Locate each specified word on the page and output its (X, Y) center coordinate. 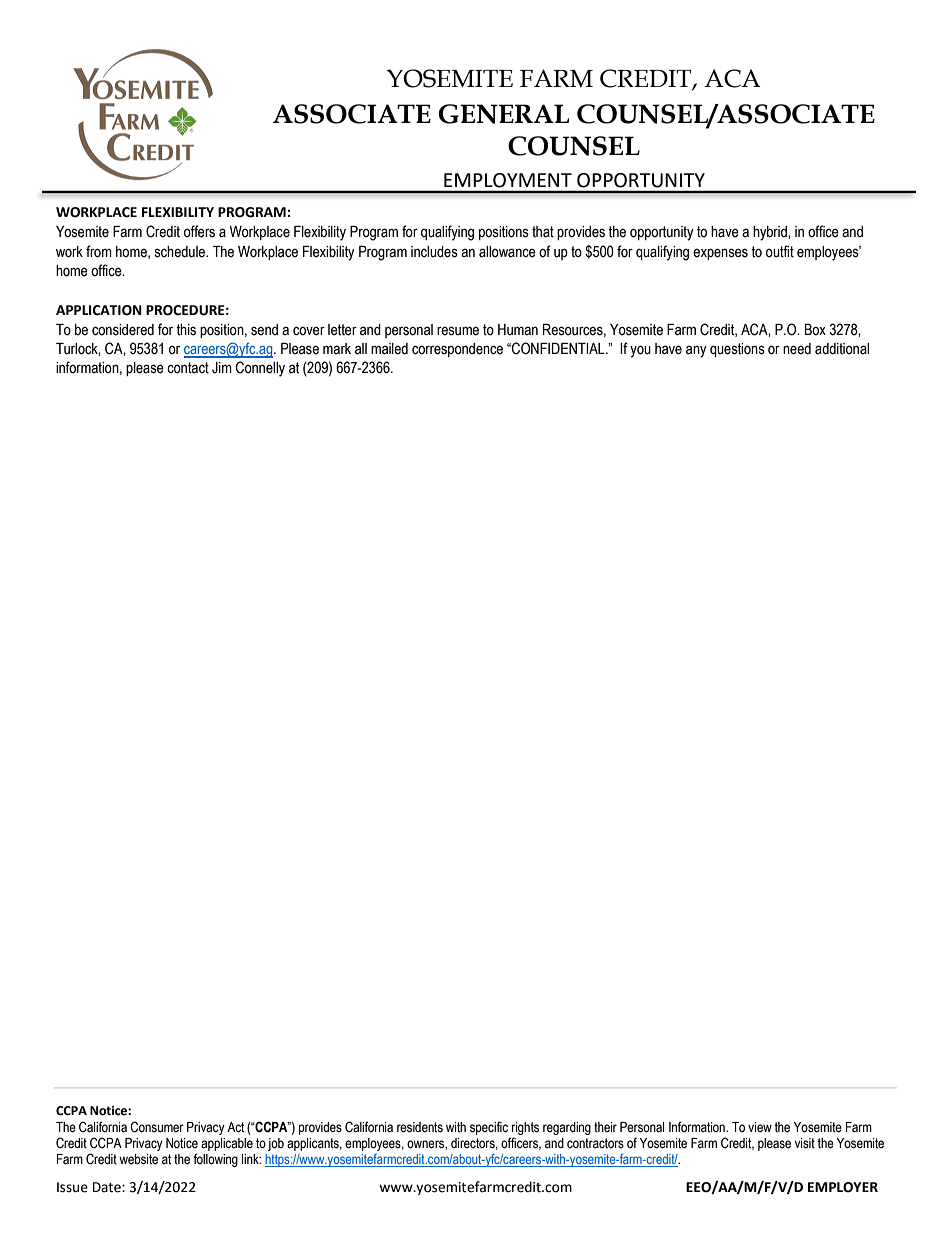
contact (188, 368)
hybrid (771, 233)
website (138, 1159)
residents (420, 1127)
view (760, 1127)
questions (737, 350)
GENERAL (503, 114)
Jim (222, 368)
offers (199, 231)
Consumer (157, 1127)
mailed (389, 349)
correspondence (457, 350)
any (696, 351)
